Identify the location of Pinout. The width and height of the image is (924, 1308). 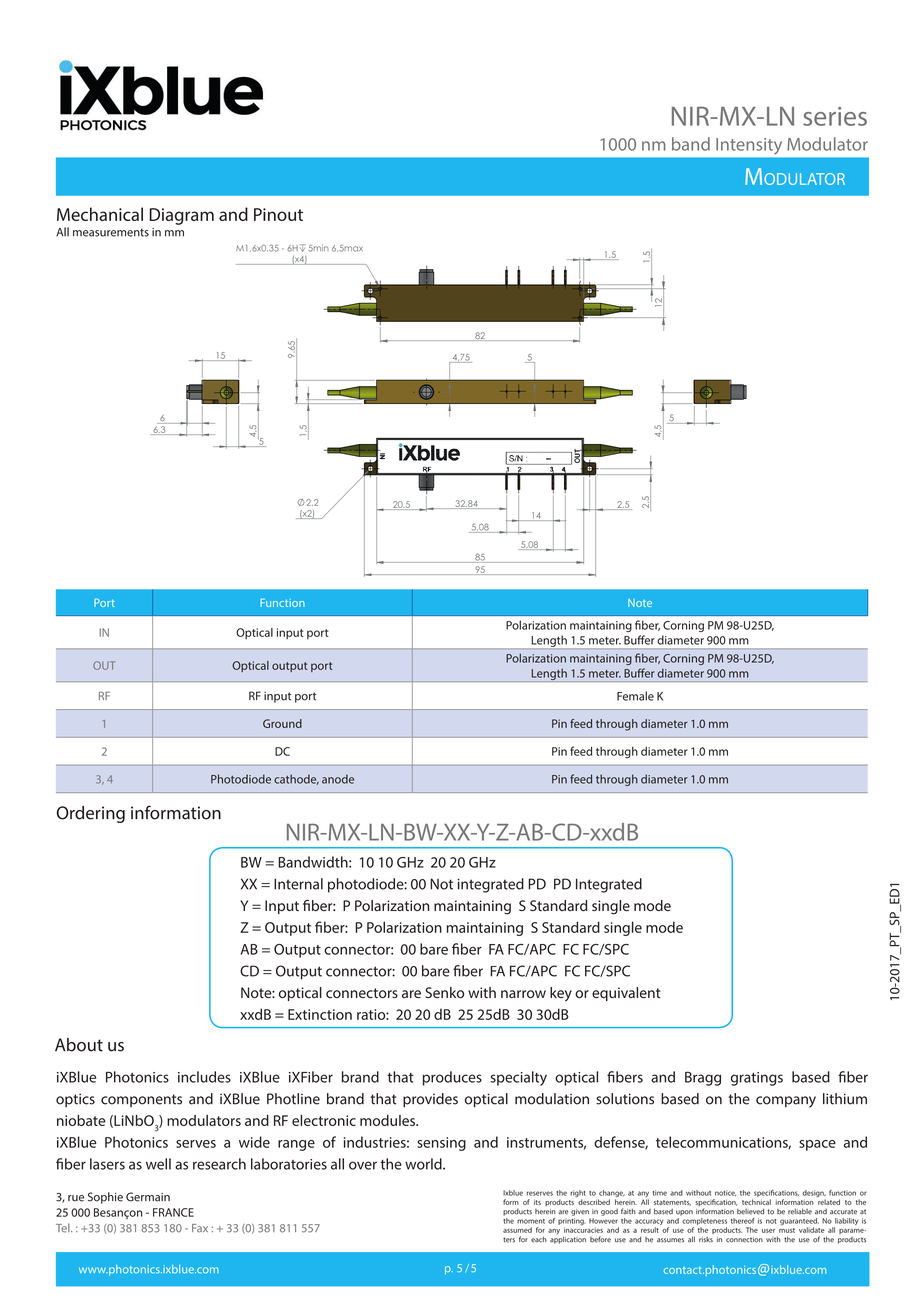
(278, 214).
